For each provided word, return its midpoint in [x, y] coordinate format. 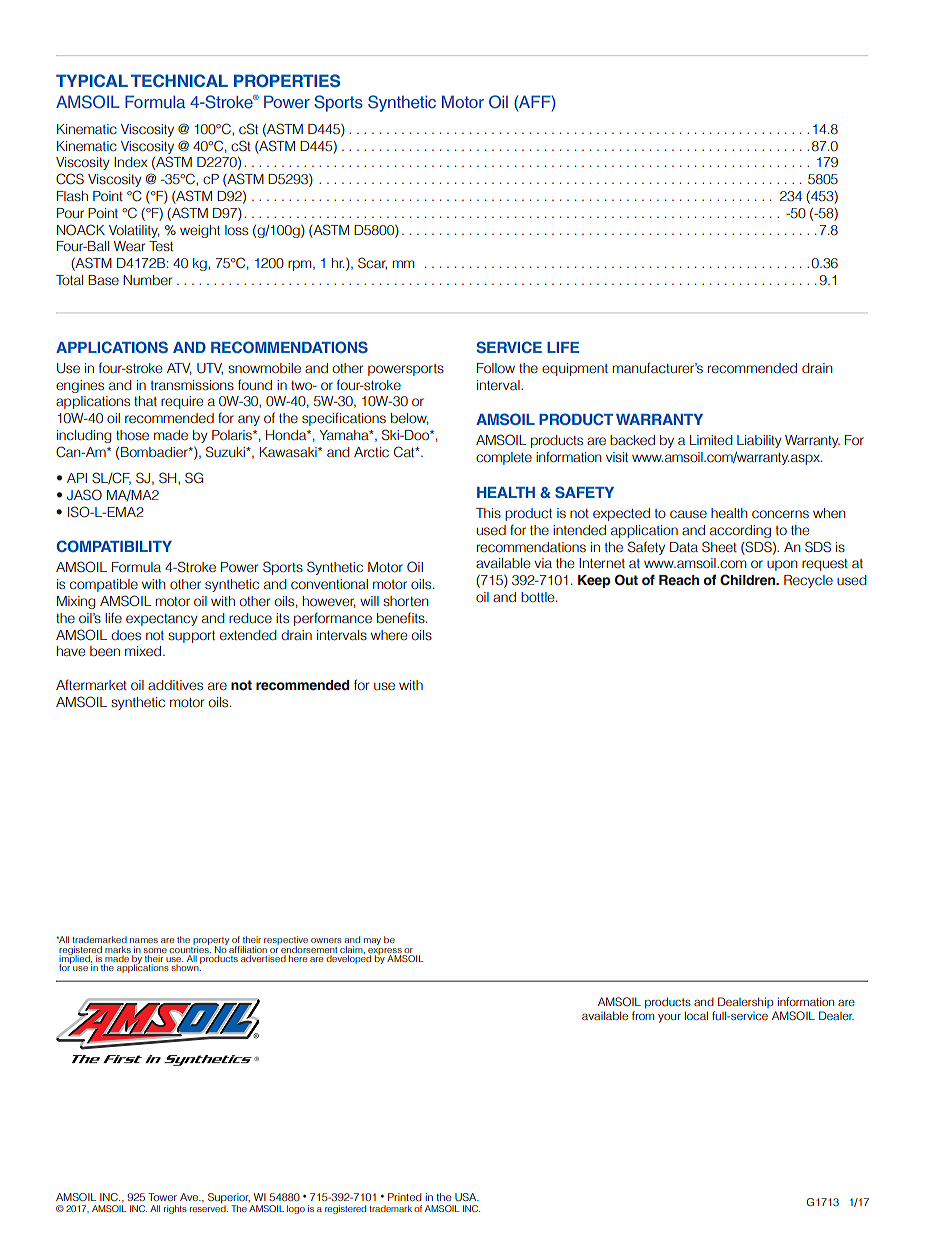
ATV [179, 369]
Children [749, 580]
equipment [575, 369]
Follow [496, 368]
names [144, 940]
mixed [144, 651]
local [696, 1015]
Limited [711, 440]
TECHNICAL [179, 80]
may [372, 941]
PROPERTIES [287, 81]
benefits [402, 618]
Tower [162, 1197]
